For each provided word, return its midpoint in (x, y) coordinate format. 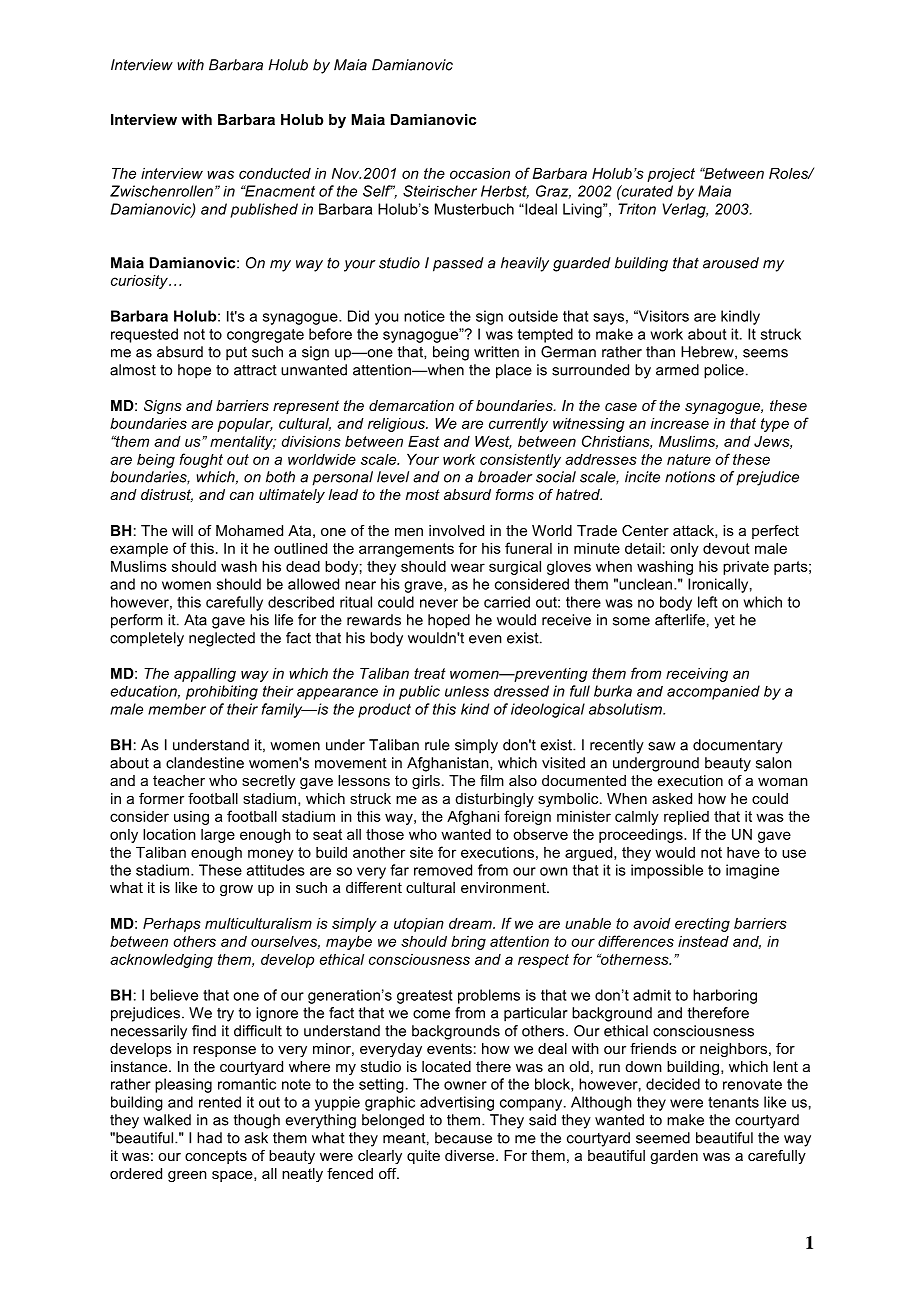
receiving (697, 675)
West (493, 442)
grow (236, 891)
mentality (243, 443)
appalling (205, 675)
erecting (702, 925)
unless (467, 691)
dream (471, 923)
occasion (480, 173)
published (264, 210)
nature (689, 459)
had (209, 1138)
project (671, 175)
